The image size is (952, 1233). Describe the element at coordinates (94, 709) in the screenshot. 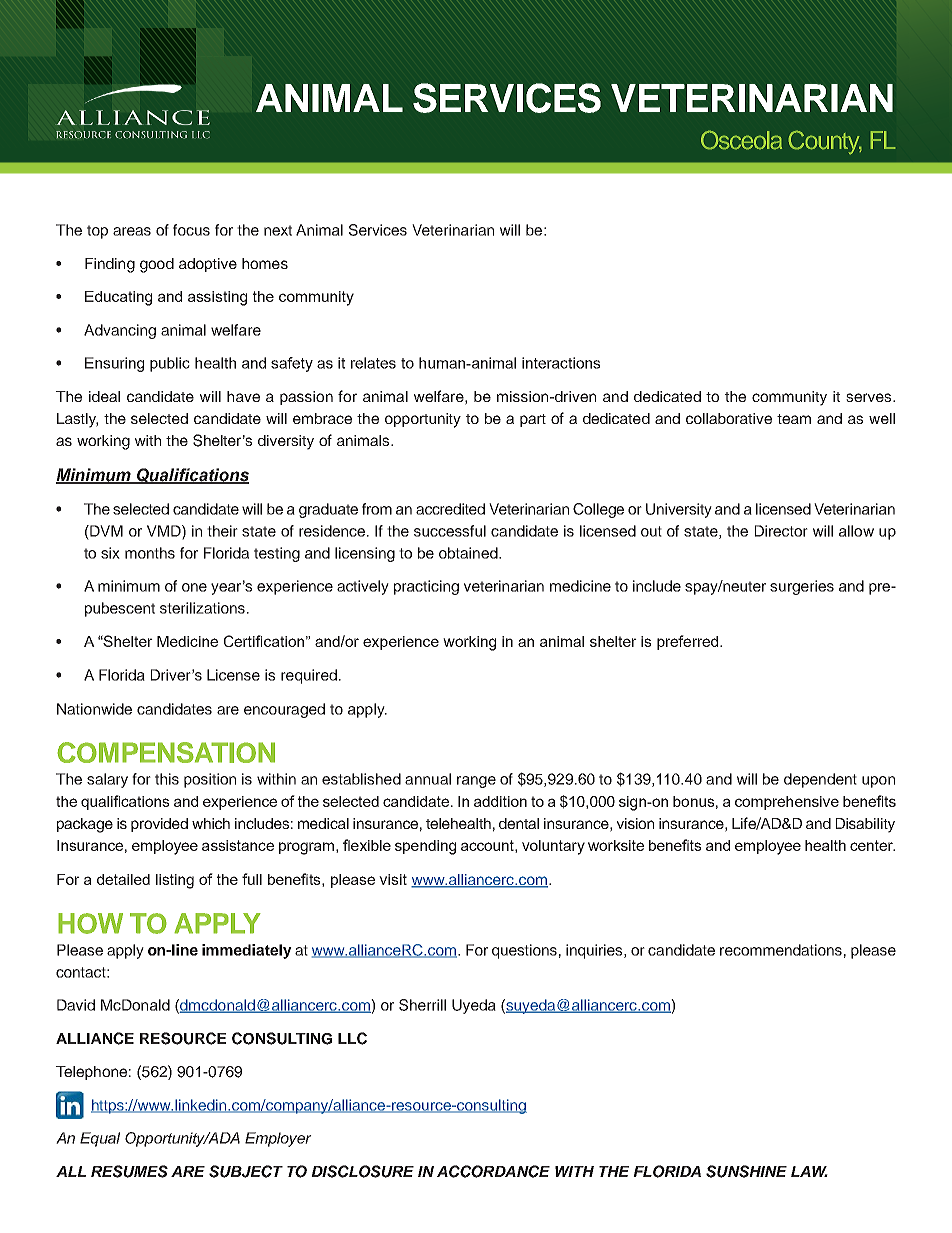

I see `Nationwide` at that location.
